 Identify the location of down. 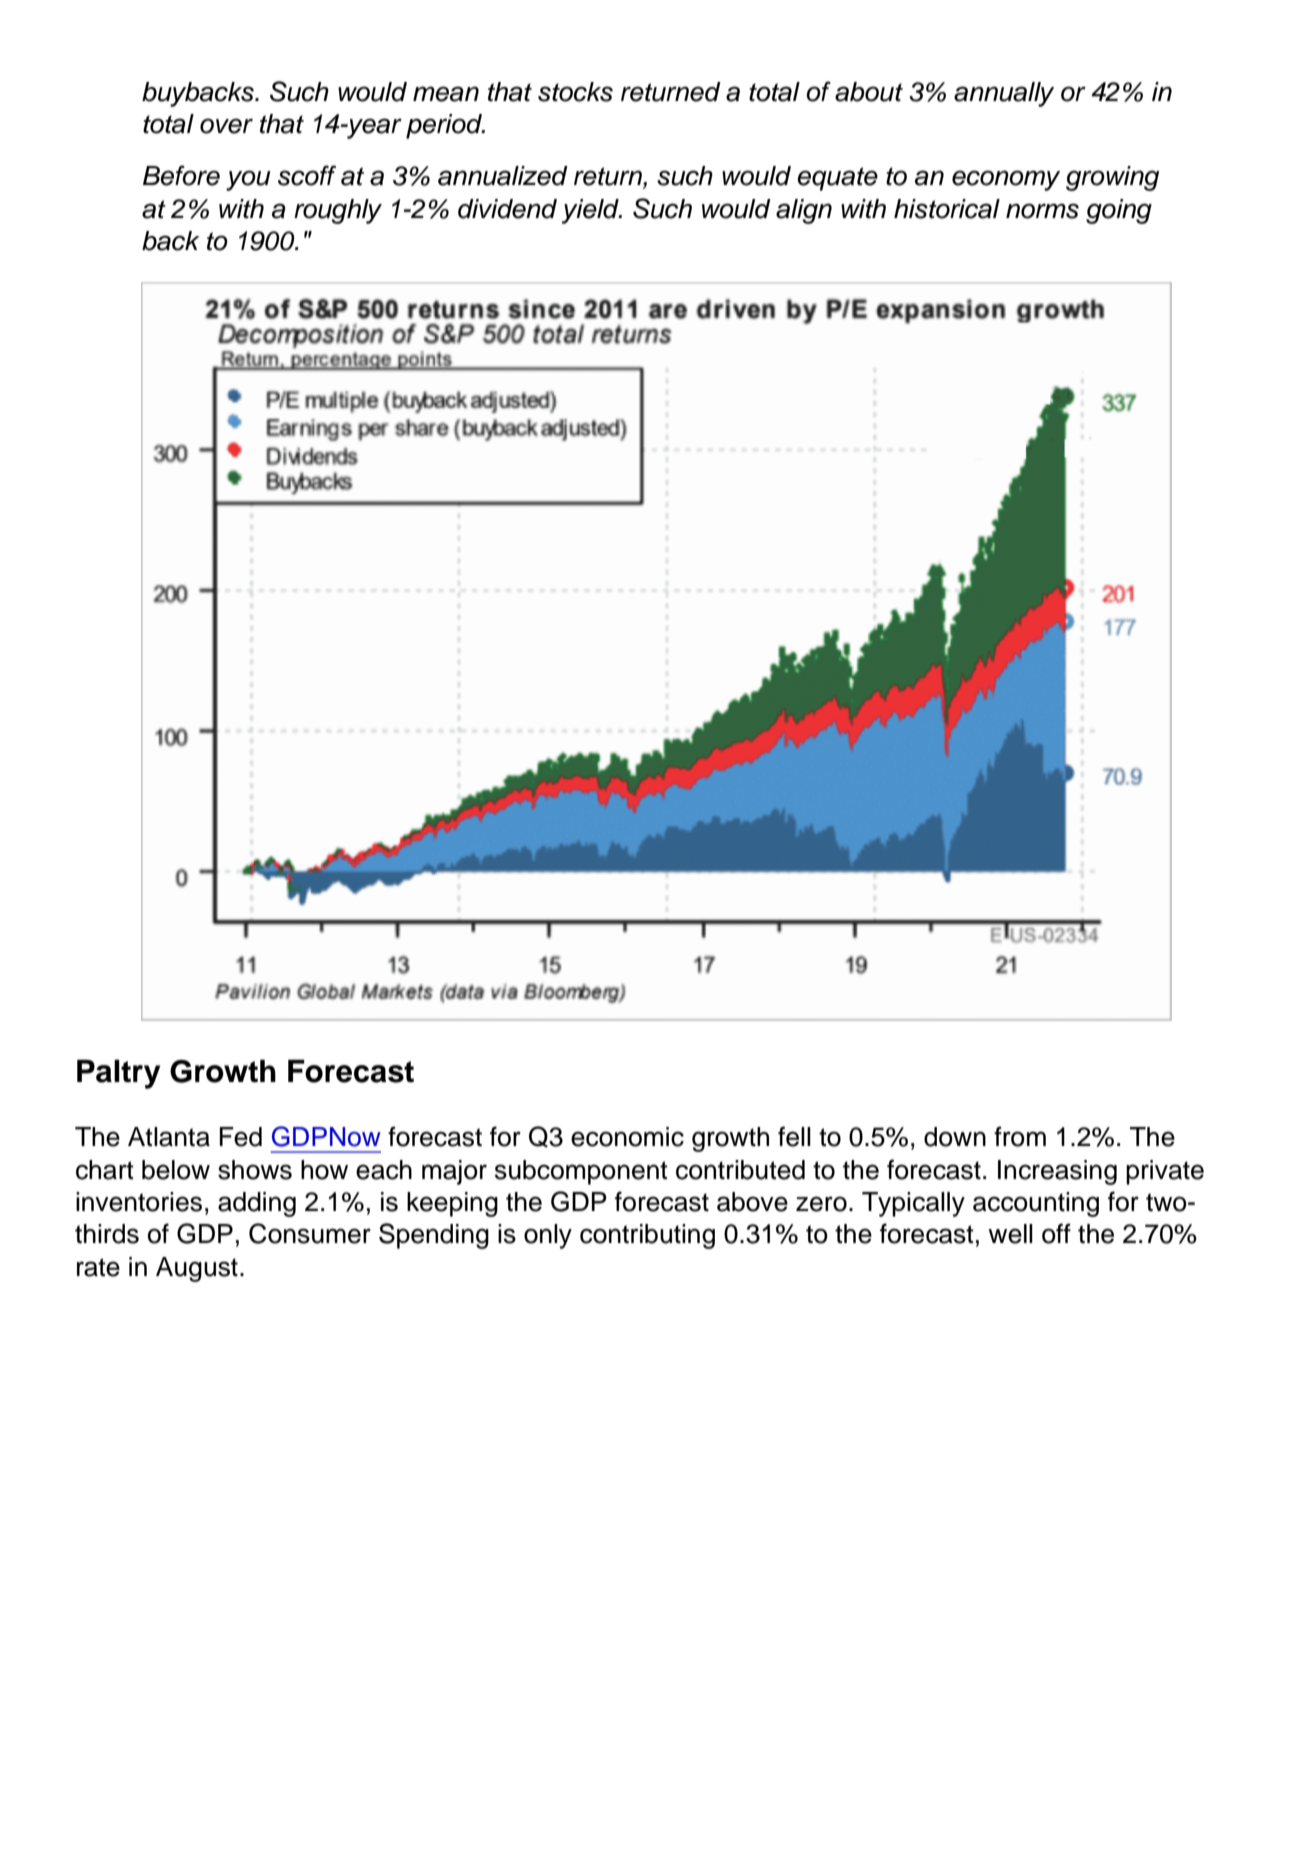
(955, 1137).
